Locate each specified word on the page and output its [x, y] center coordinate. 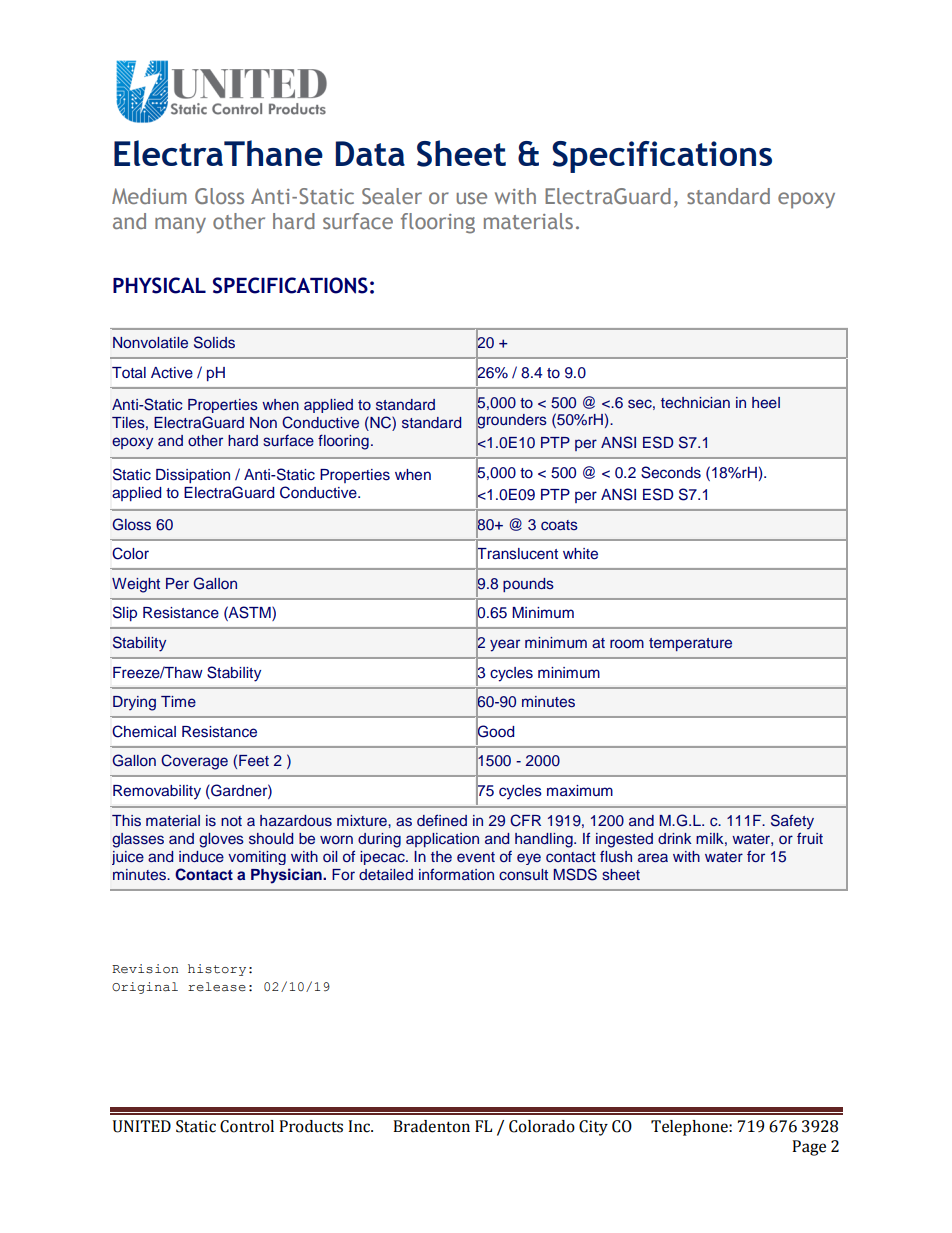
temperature [690, 644]
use [472, 198]
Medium [149, 196]
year [505, 645]
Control [247, 1126]
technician [695, 402]
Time [178, 701]
